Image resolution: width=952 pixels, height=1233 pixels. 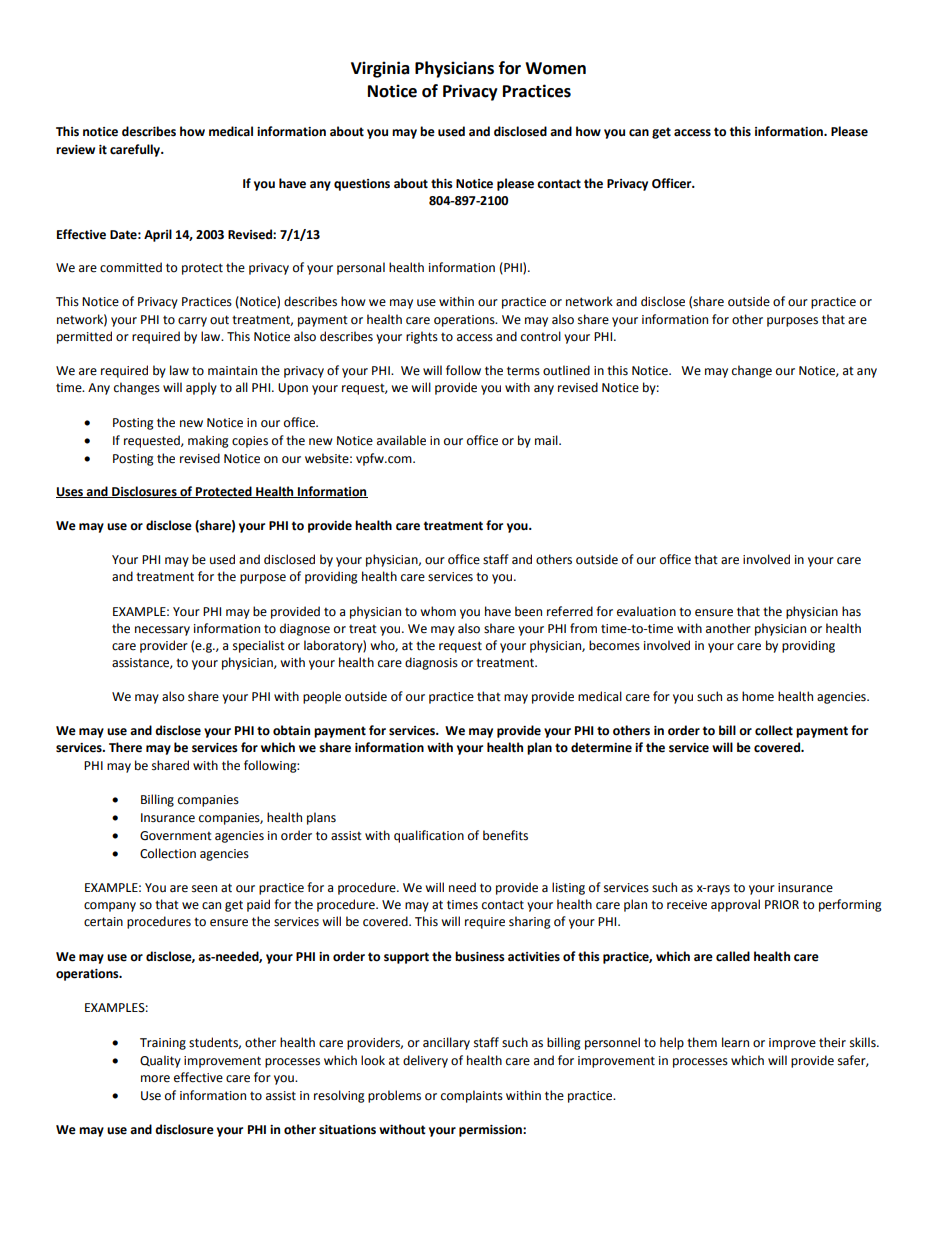 I want to click on complaints, so click(x=472, y=1096).
